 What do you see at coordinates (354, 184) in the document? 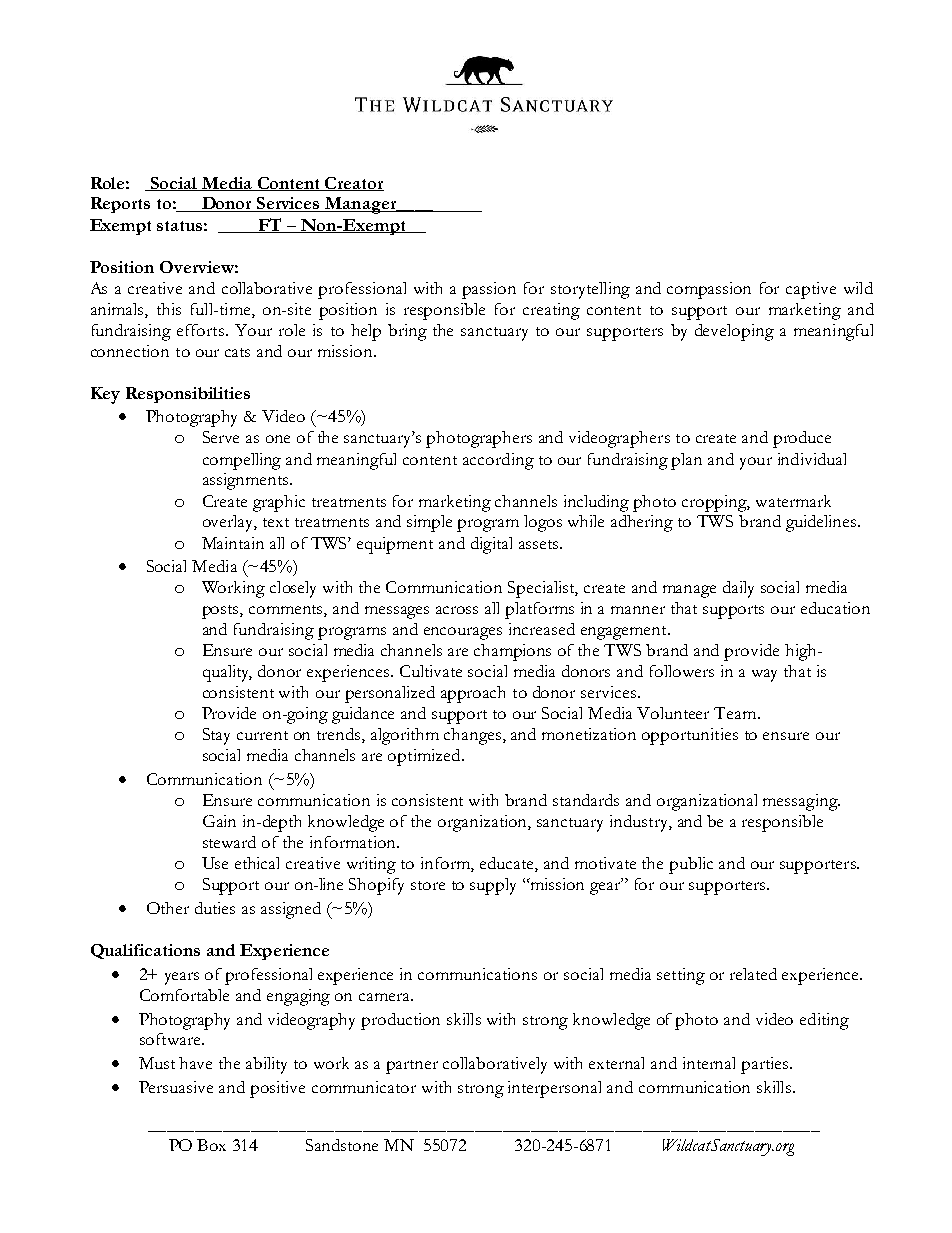
I see `Creator` at bounding box center [354, 184].
